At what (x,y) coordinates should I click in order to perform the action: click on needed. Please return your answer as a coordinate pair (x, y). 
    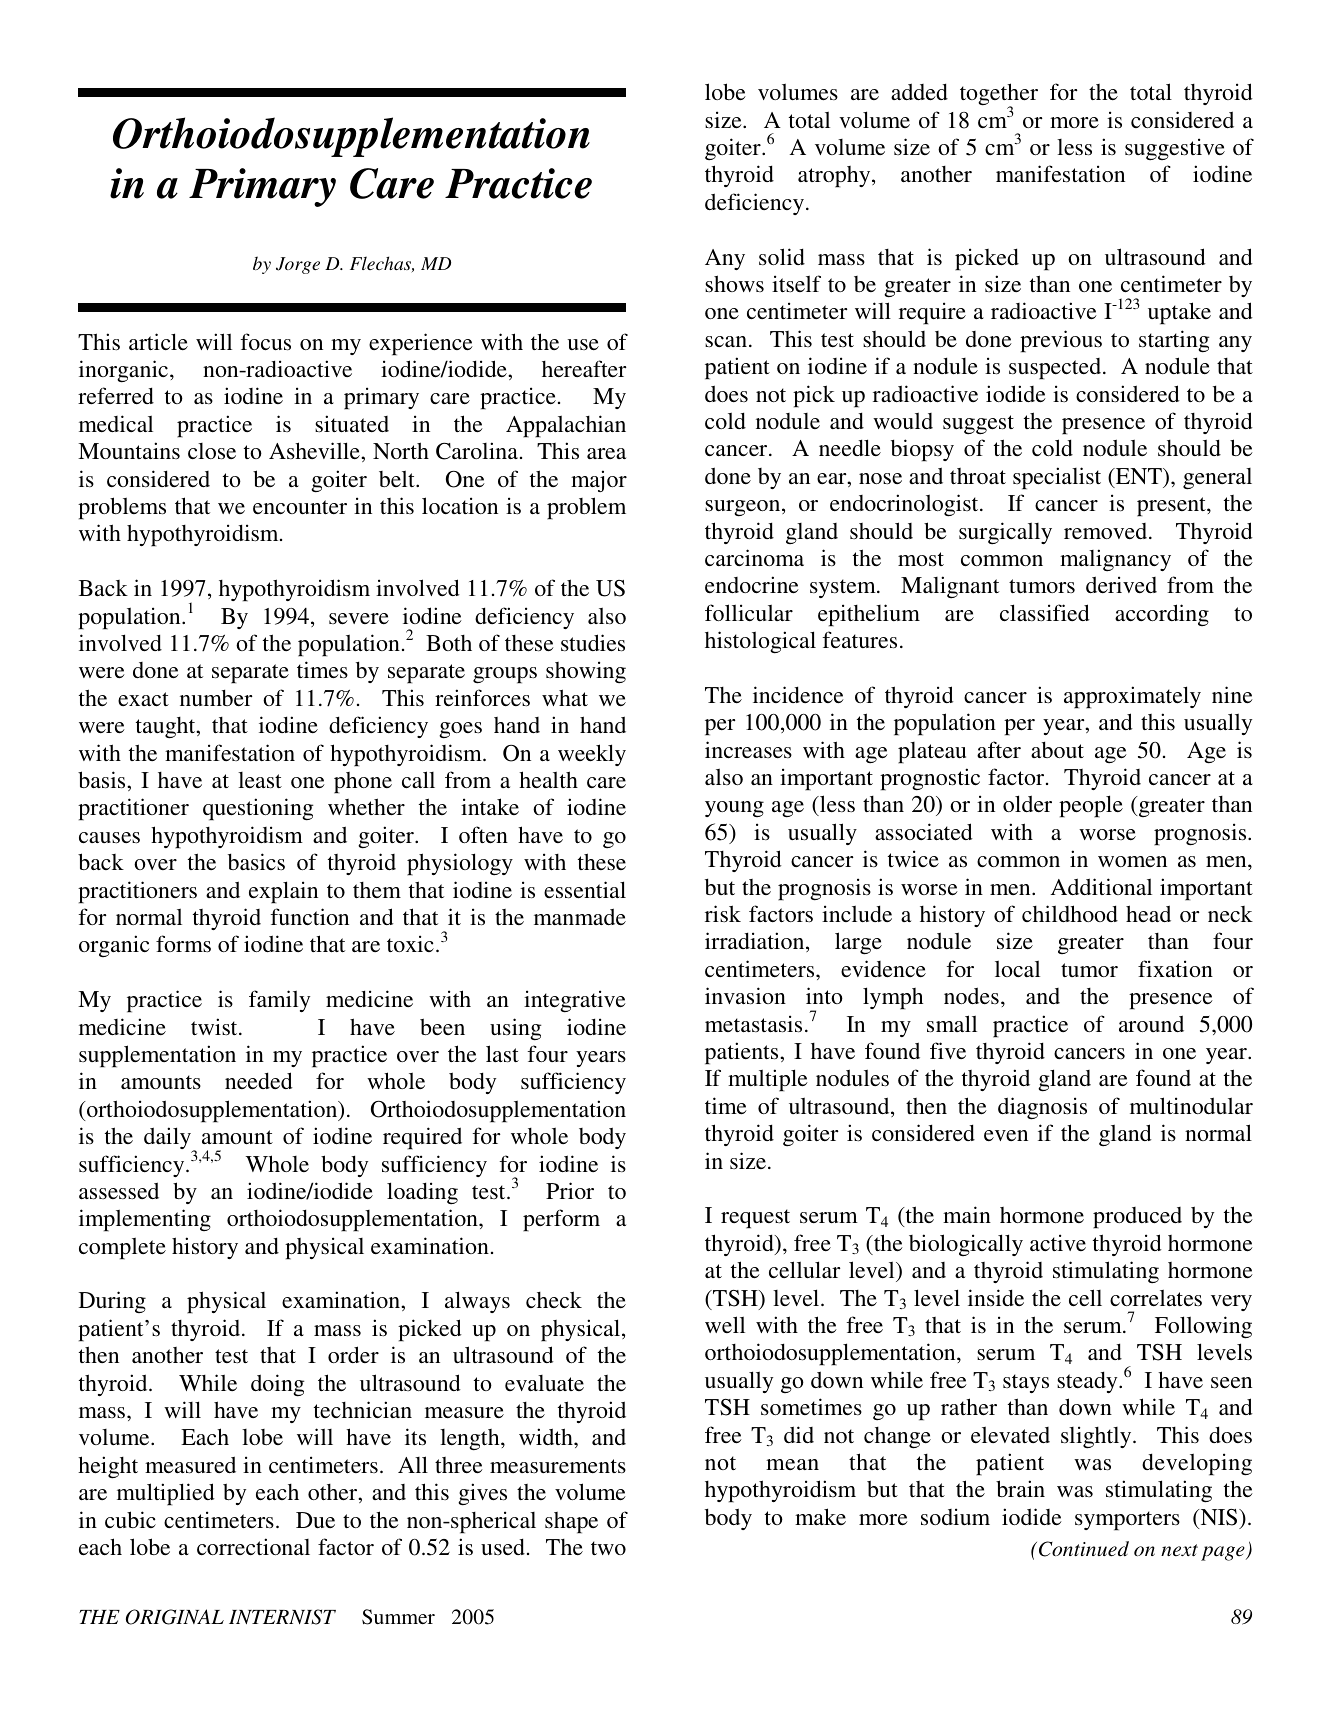
    Looking at the image, I should click on (259, 1080).
